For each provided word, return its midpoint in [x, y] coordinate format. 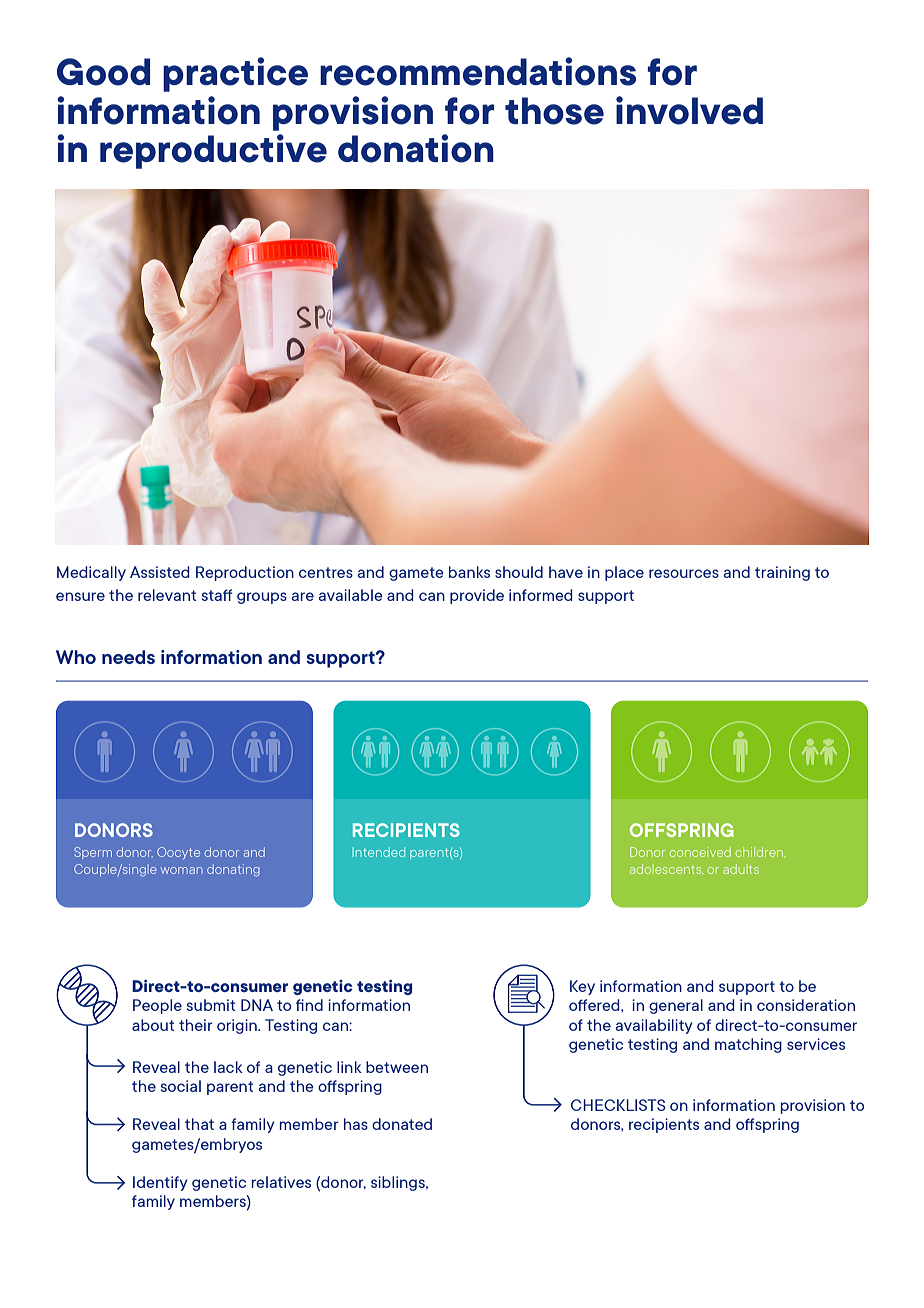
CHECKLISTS [618, 1105]
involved [689, 110]
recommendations [478, 71]
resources [684, 573]
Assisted [159, 572]
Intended [379, 852]
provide [477, 596]
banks [469, 572]
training [782, 573]
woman [182, 870]
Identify [160, 1183]
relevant [167, 595]
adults [741, 869]
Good [103, 72]
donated [402, 1124]
